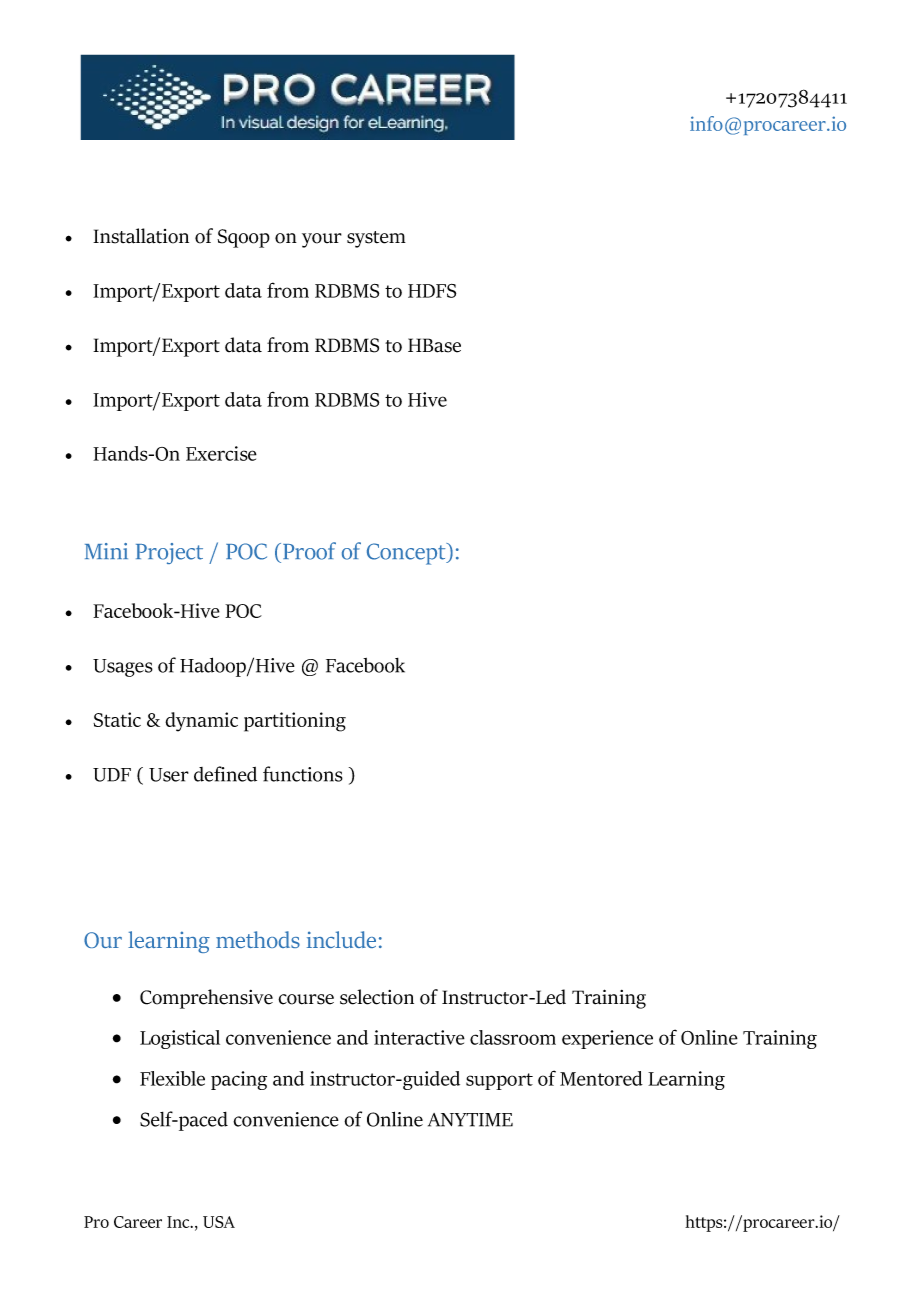 The image size is (924, 1308). What do you see at coordinates (376, 239) in the page?
I see `system` at bounding box center [376, 239].
